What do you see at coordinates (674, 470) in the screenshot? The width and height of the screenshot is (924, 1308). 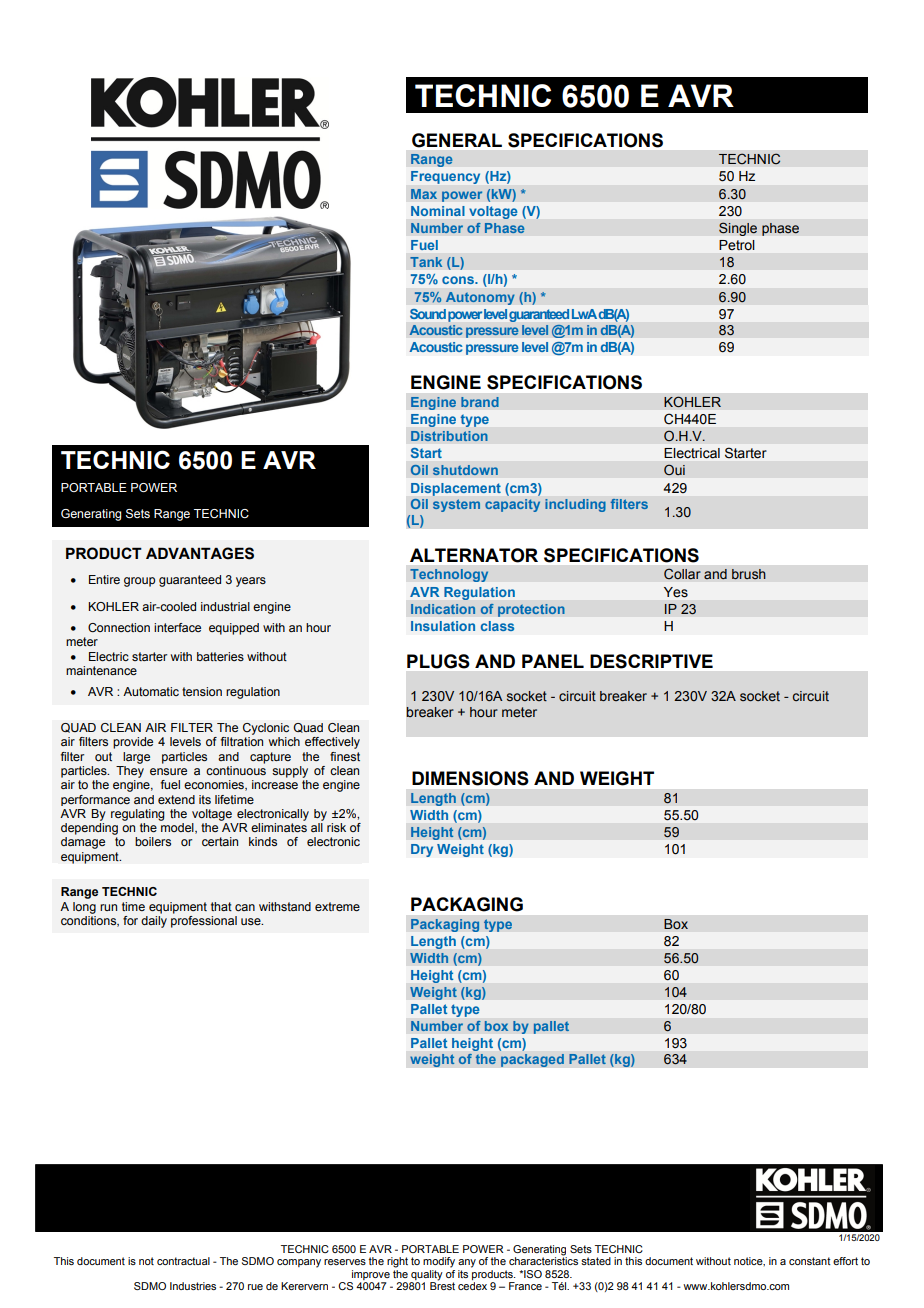 I see `Oui` at bounding box center [674, 470].
